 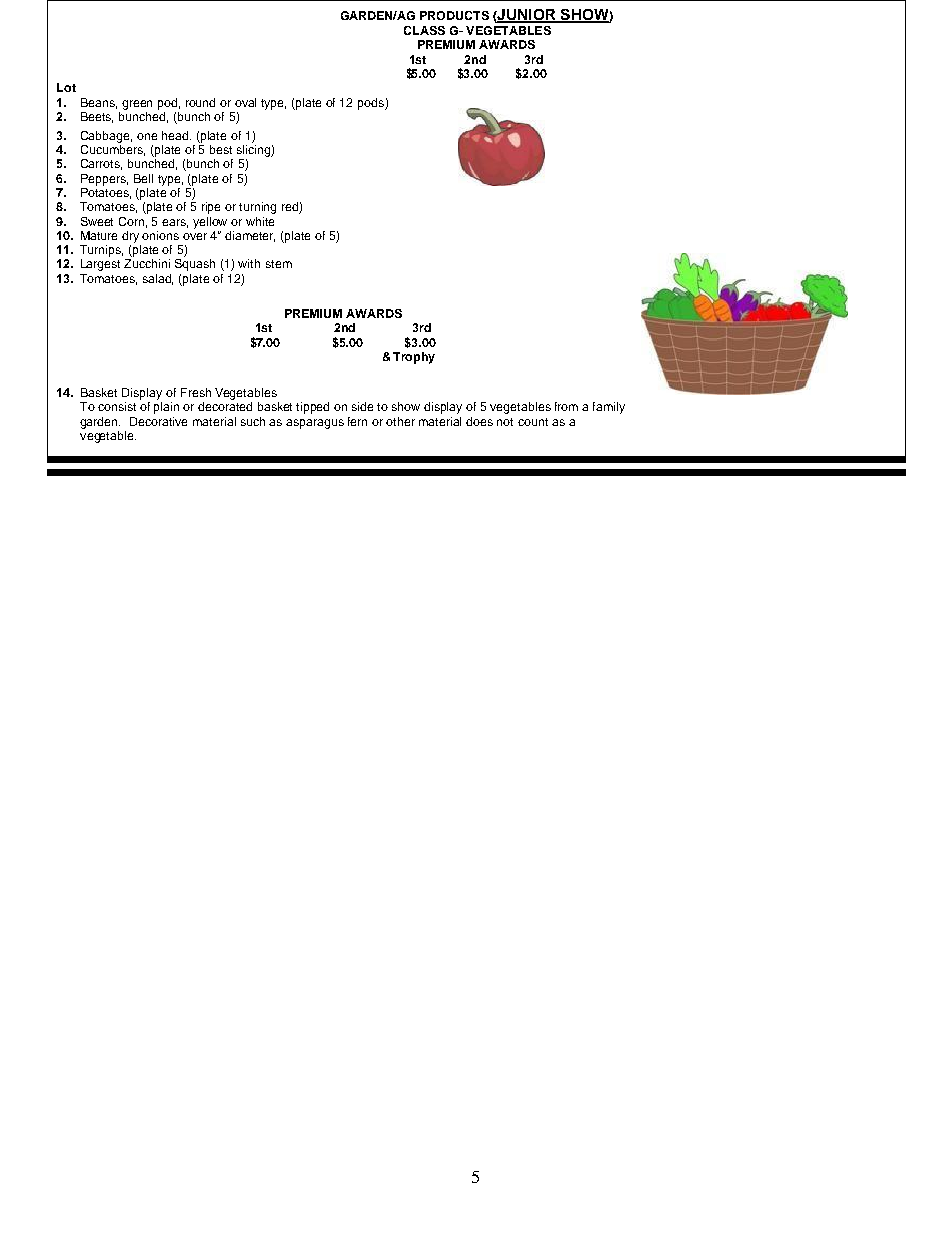 I want to click on best, so click(x=221, y=149).
